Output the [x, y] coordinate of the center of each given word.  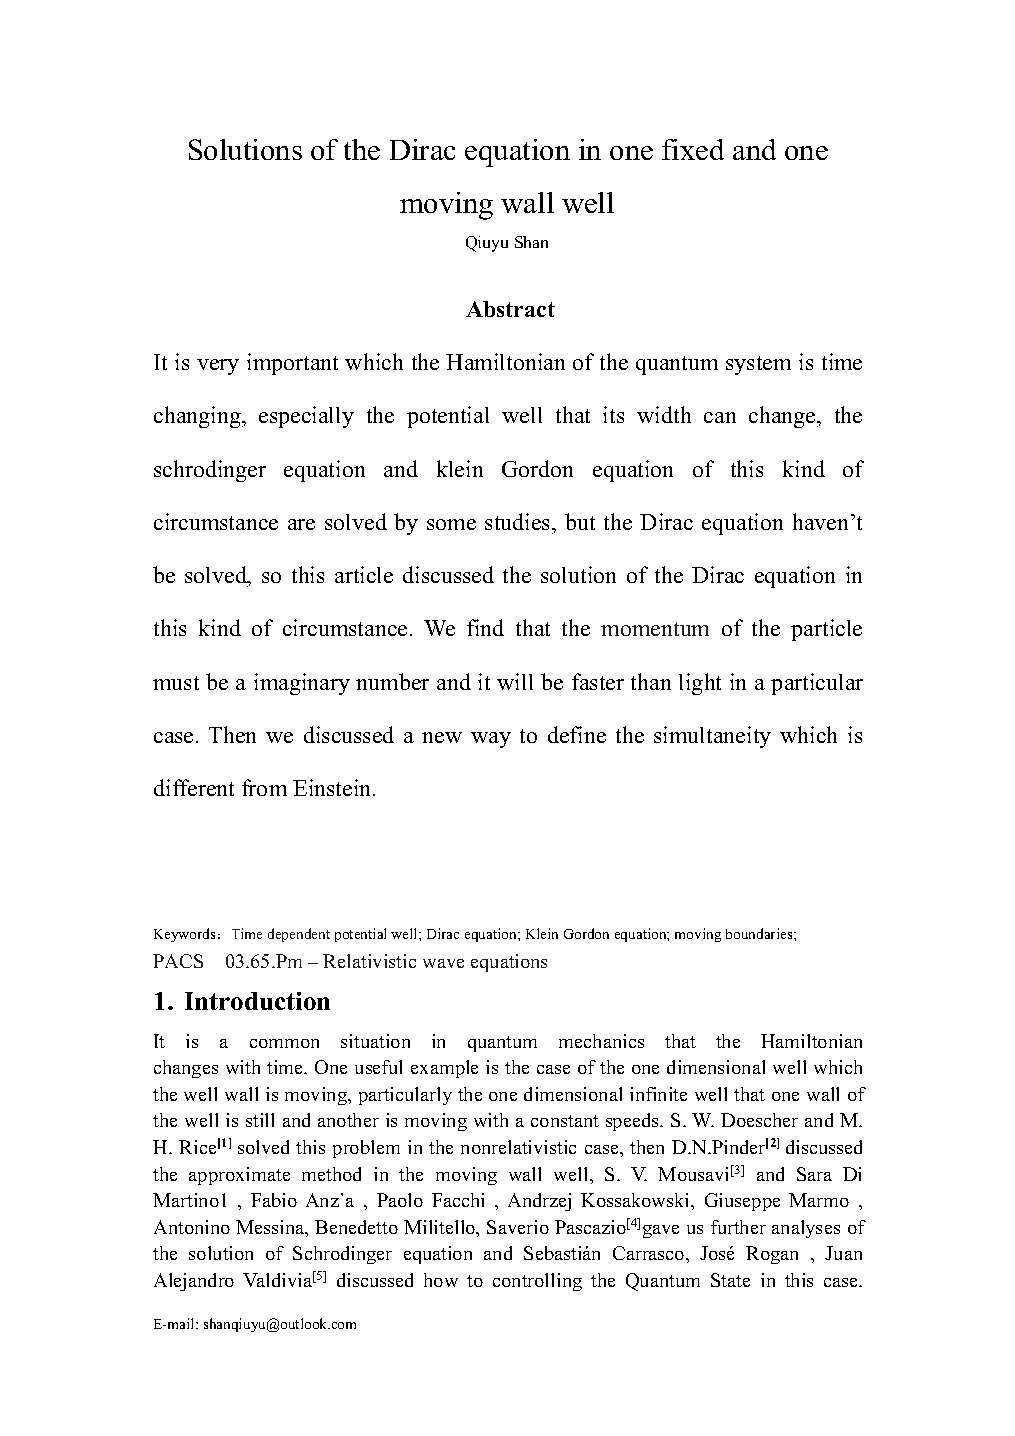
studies [519, 521]
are [301, 524]
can [720, 417]
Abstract [510, 309]
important [292, 364]
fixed [693, 149]
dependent [299, 935]
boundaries [760, 933]
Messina [271, 1228]
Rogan [772, 1255]
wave [443, 963]
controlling [537, 1282]
